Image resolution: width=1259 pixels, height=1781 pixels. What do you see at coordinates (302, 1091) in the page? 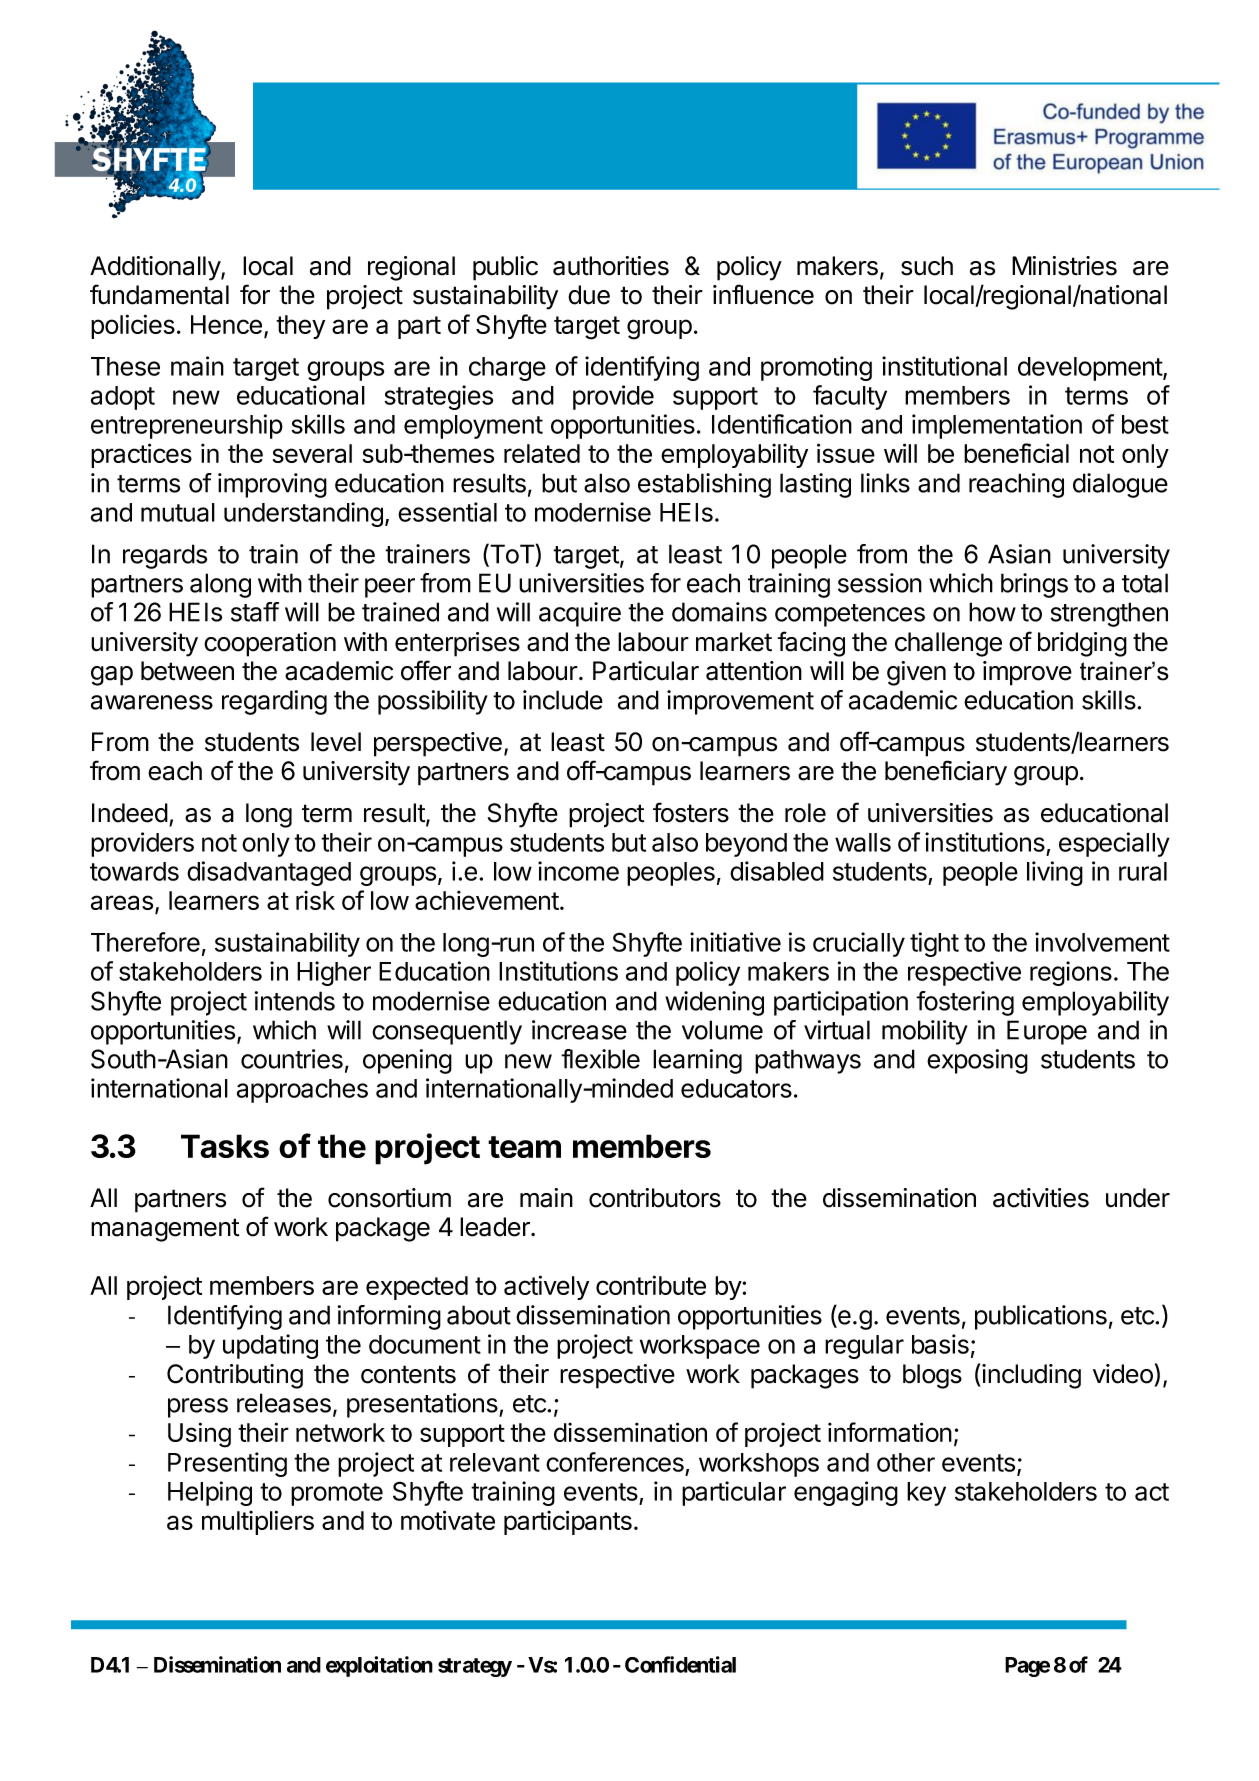
I see `approaches` at bounding box center [302, 1091].
